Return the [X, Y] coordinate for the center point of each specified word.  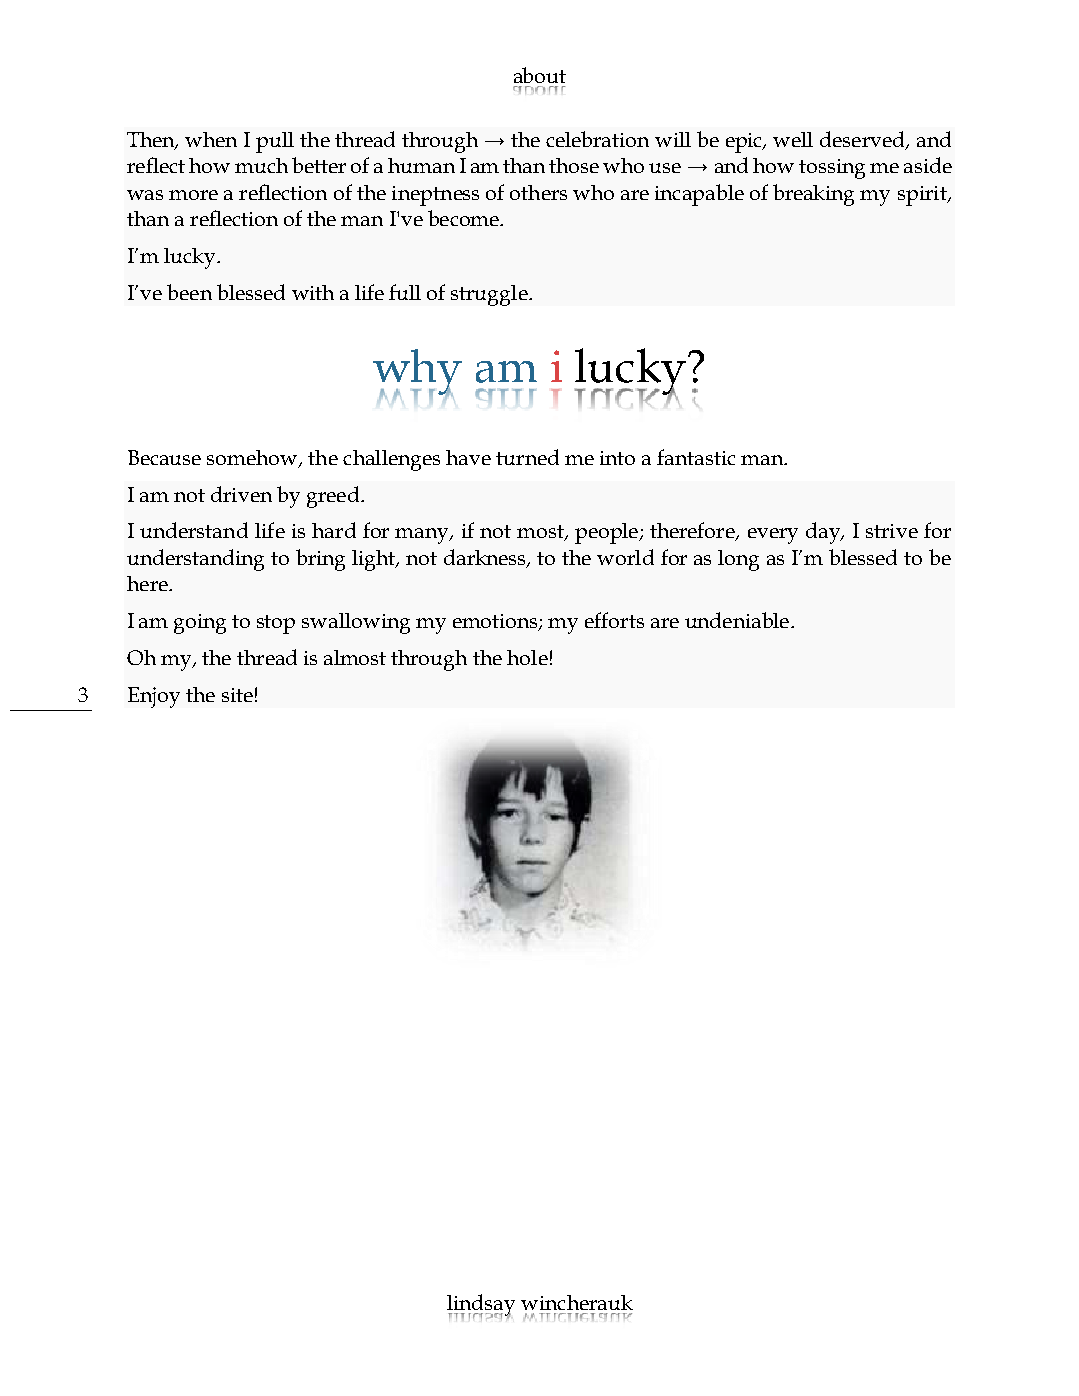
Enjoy [154, 697]
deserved [863, 140]
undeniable [737, 620]
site [237, 695]
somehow [253, 459]
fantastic [696, 457]
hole [527, 657]
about [540, 75]
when [211, 139]
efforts [614, 620]
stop [276, 624]
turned [527, 457]
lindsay [481, 1306]
